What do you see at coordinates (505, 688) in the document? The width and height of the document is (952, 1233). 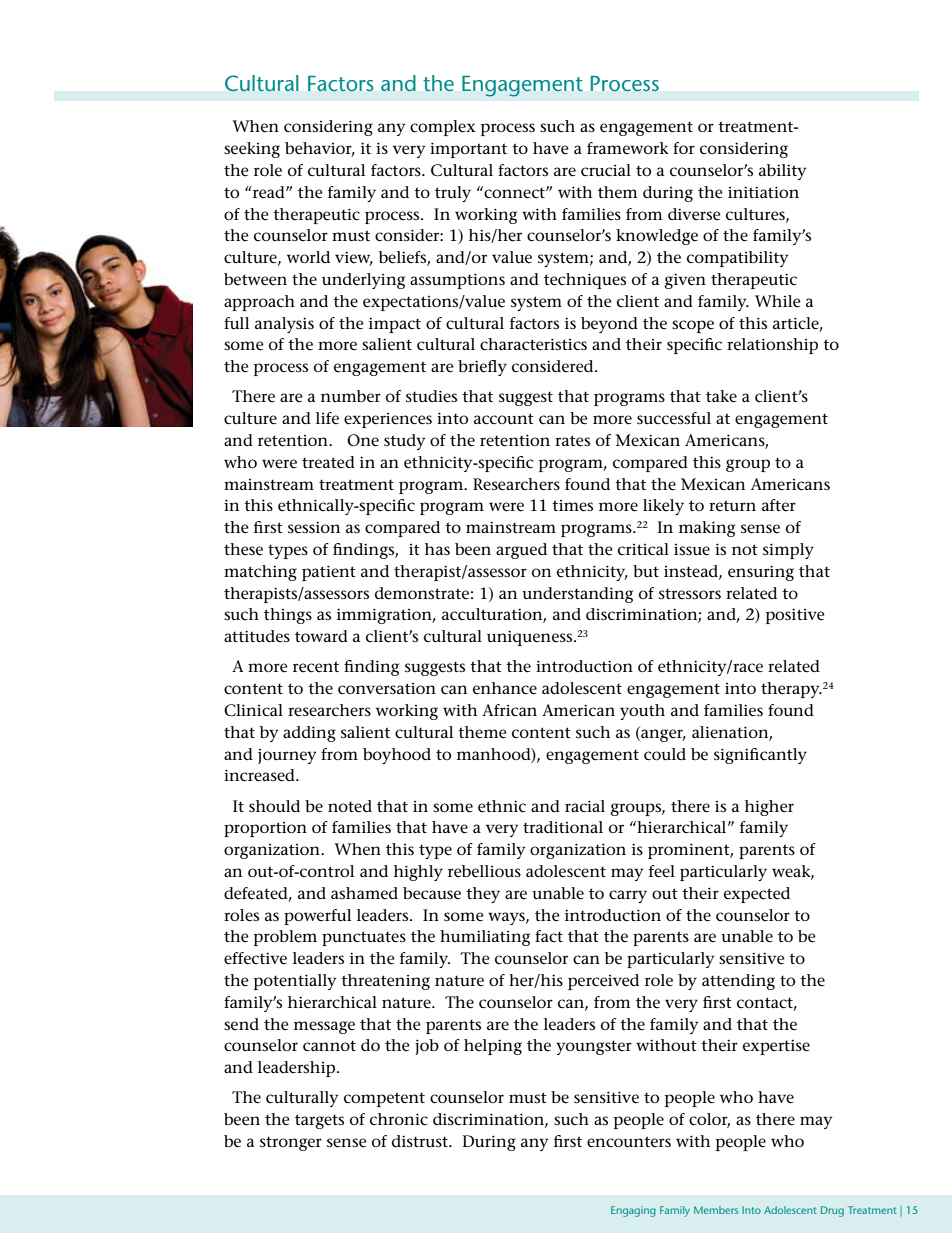 I see `enhance` at bounding box center [505, 688].
